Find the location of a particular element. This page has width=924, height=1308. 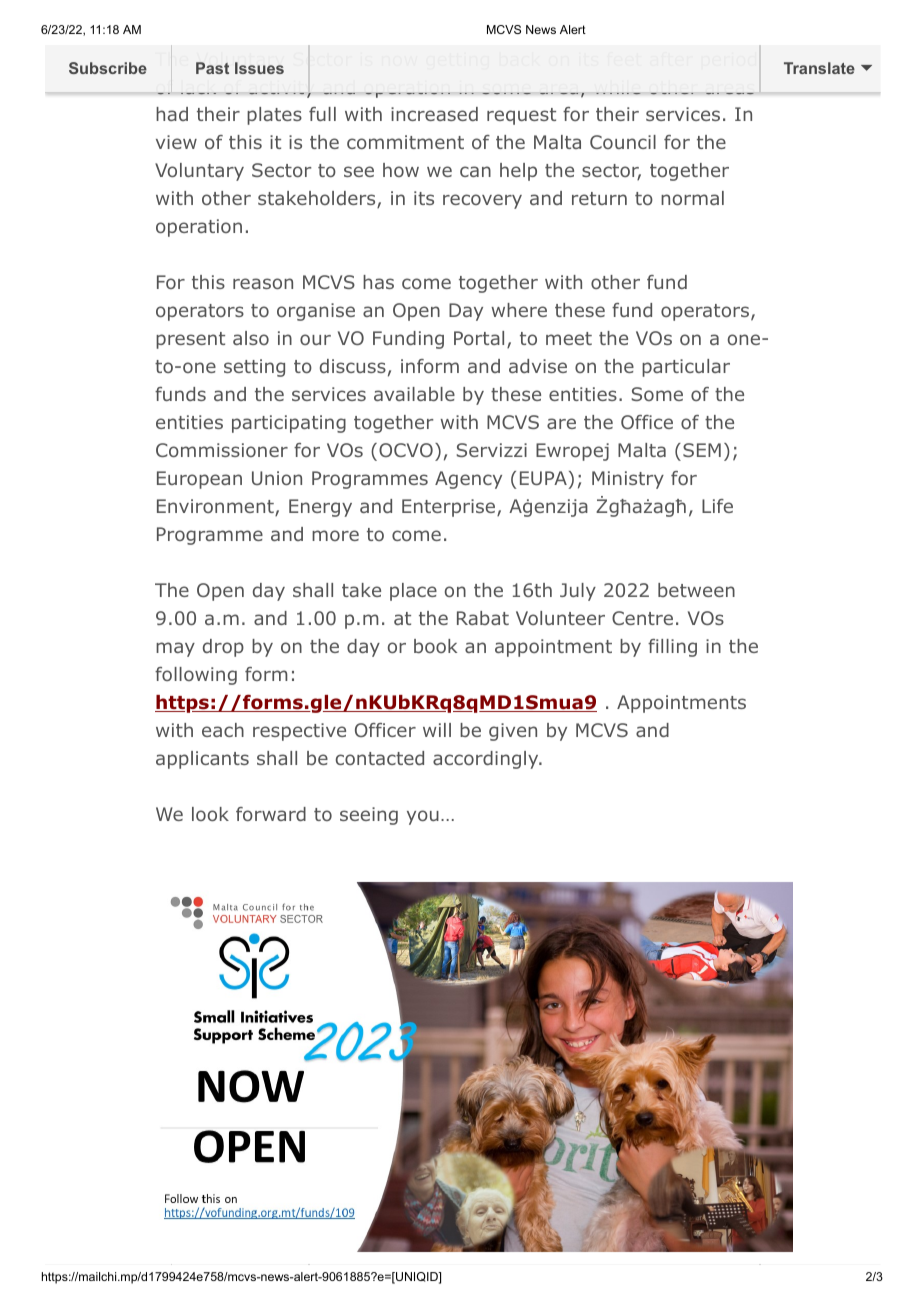

may is located at coordinates (175, 649).
